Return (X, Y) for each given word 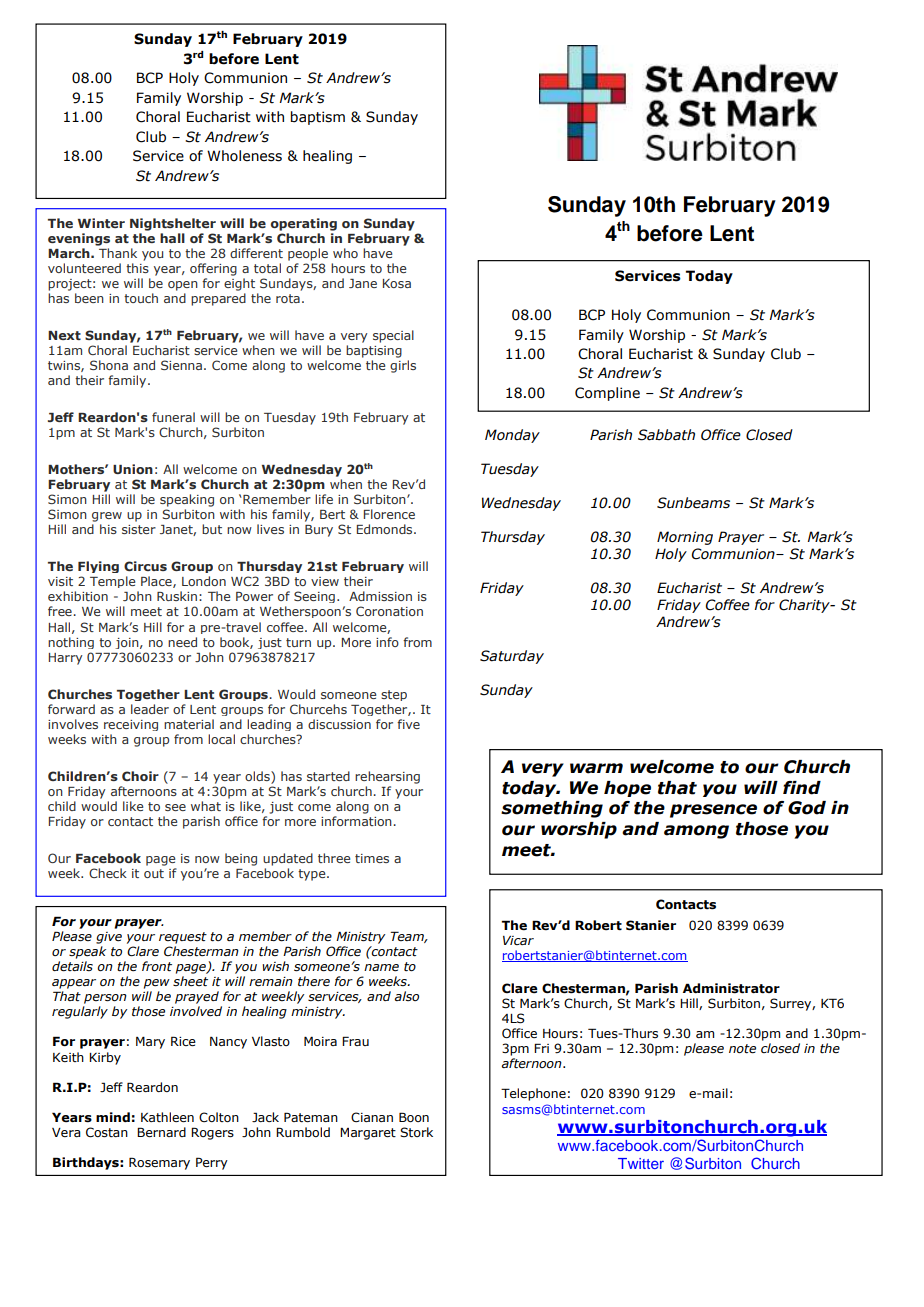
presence (713, 811)
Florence (389, 514)
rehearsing (387, 777)
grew (107, 517)
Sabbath (666, 435)
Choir (140, 776)
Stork (416, 1132)
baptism (318, 118)
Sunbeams (693, 503)
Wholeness (244, 156)
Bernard (161, 1132)
